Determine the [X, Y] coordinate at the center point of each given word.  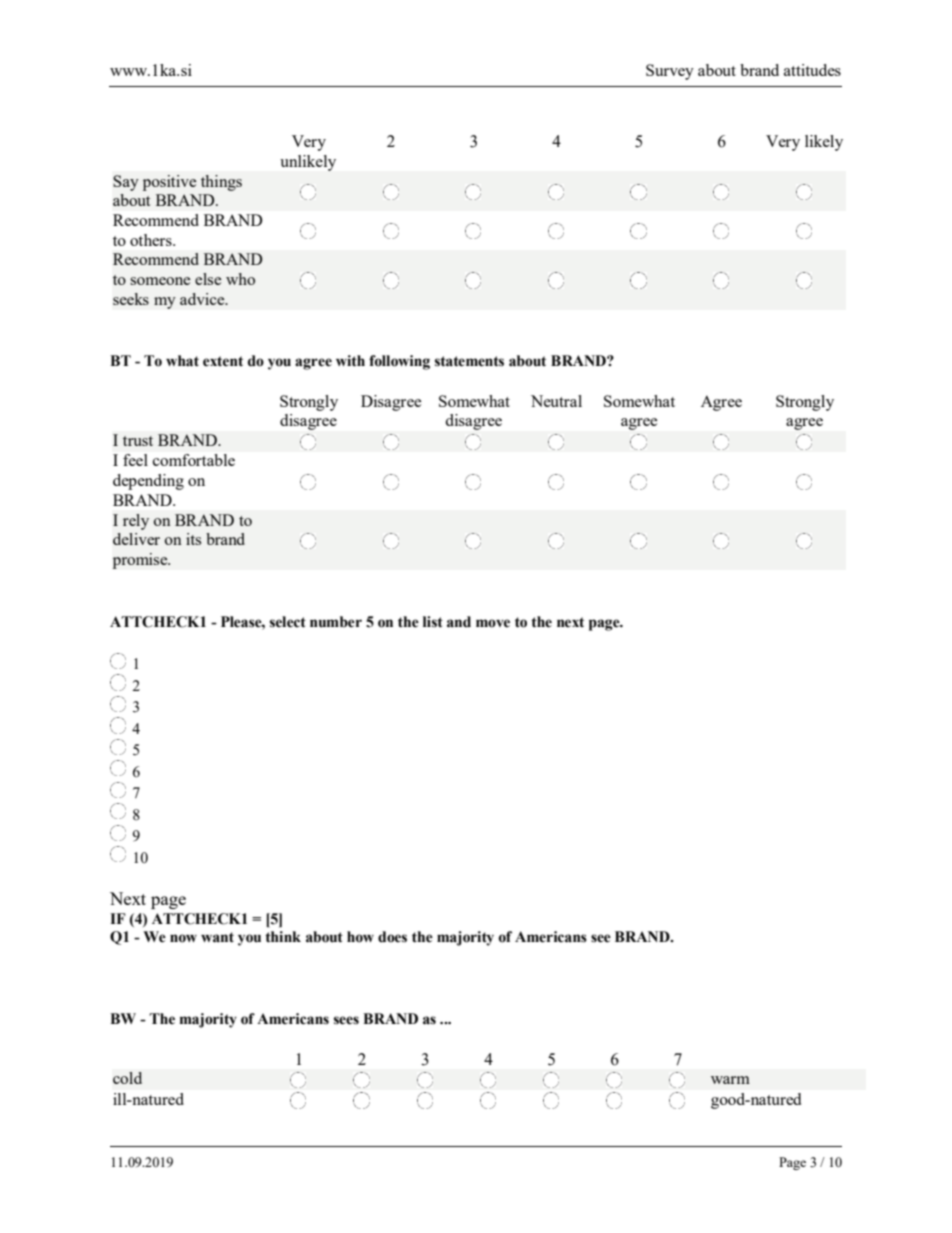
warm [730, 1080]
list [433, 622]
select [288, 622]
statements [469, 361]
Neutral [556, 401]
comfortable [194, 460]
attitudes [812, 70]
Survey [670, 72]
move [493, 623]
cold [127, 1078]
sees [346, 1020]
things [221, 183]
